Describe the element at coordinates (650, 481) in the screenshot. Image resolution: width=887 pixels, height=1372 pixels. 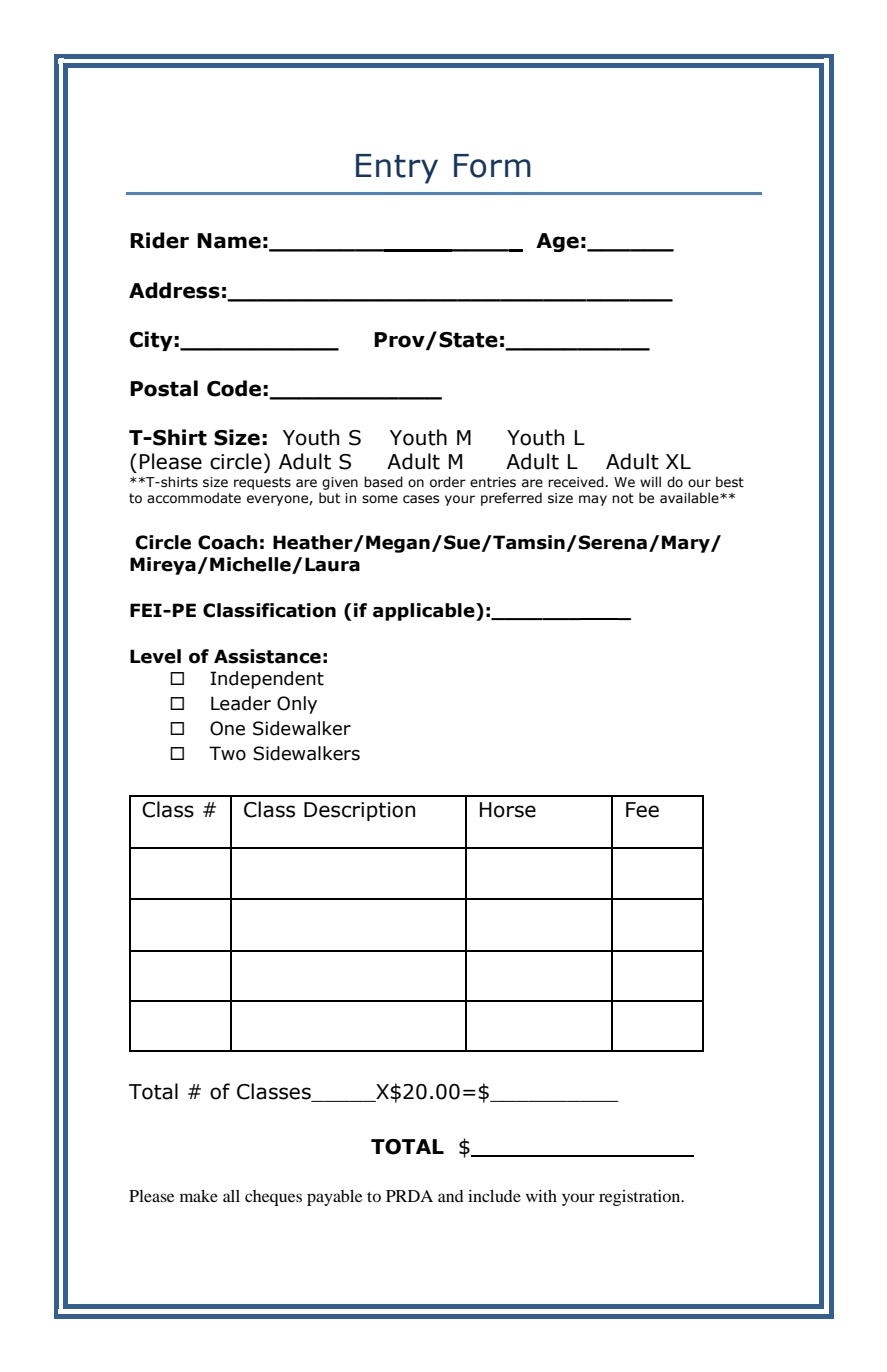
I see `will` at that location.
